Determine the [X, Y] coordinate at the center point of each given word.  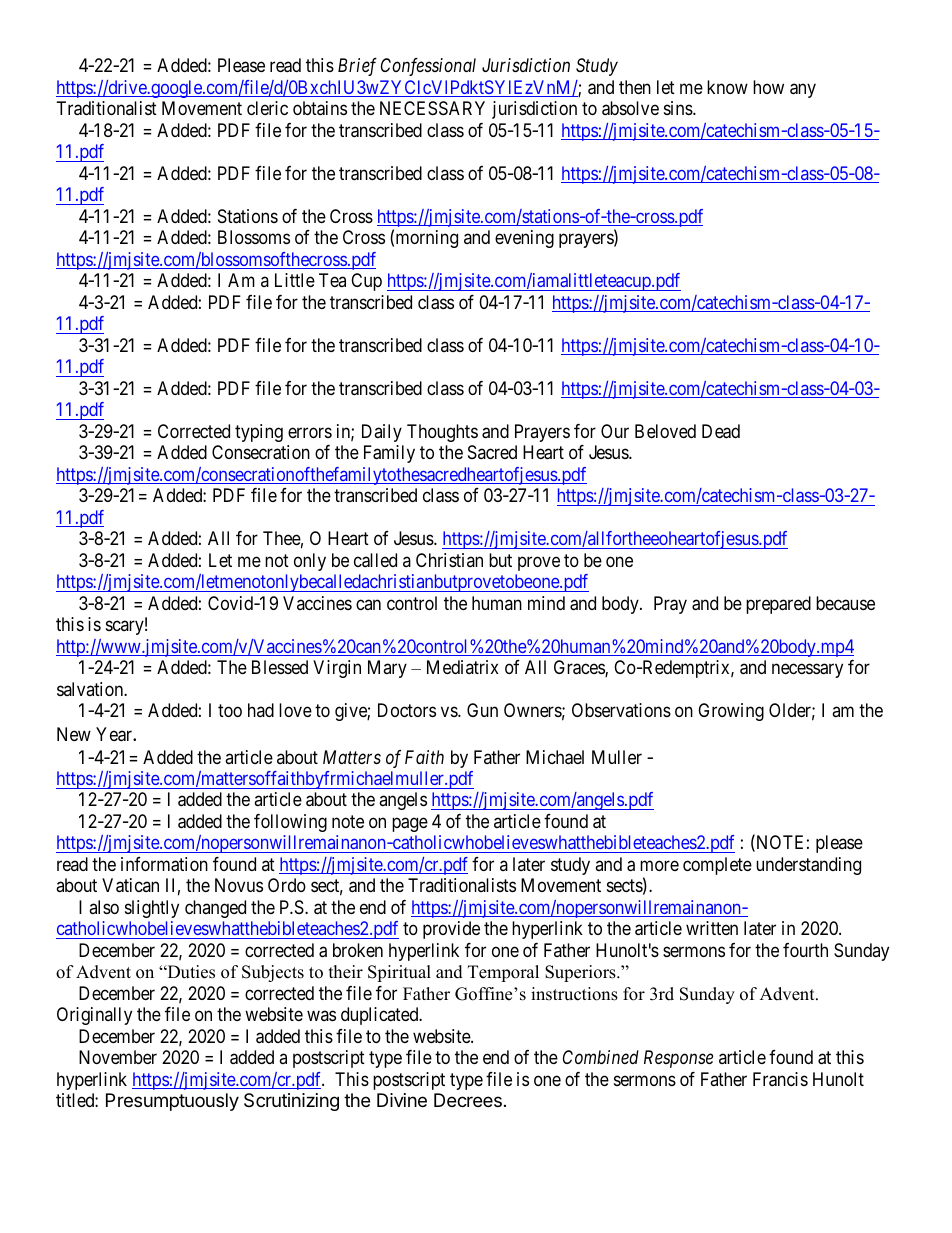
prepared [778, 605]
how [768, 87]
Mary [387, 669]
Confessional [428, 67]
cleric [267, 108]
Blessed [280, 667]
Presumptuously [172, 1102]
